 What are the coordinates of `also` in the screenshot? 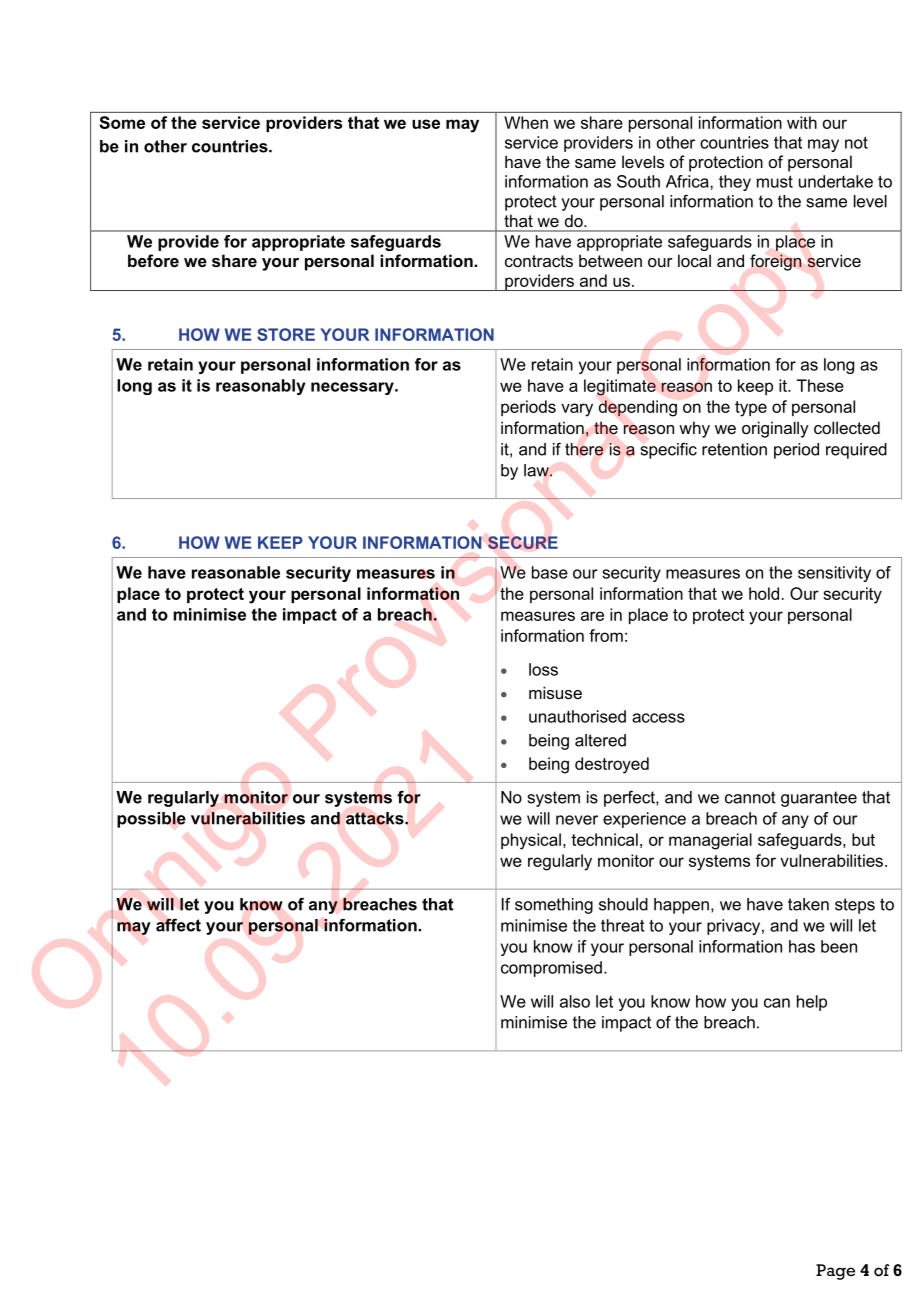 It's located at (575, 1001).
